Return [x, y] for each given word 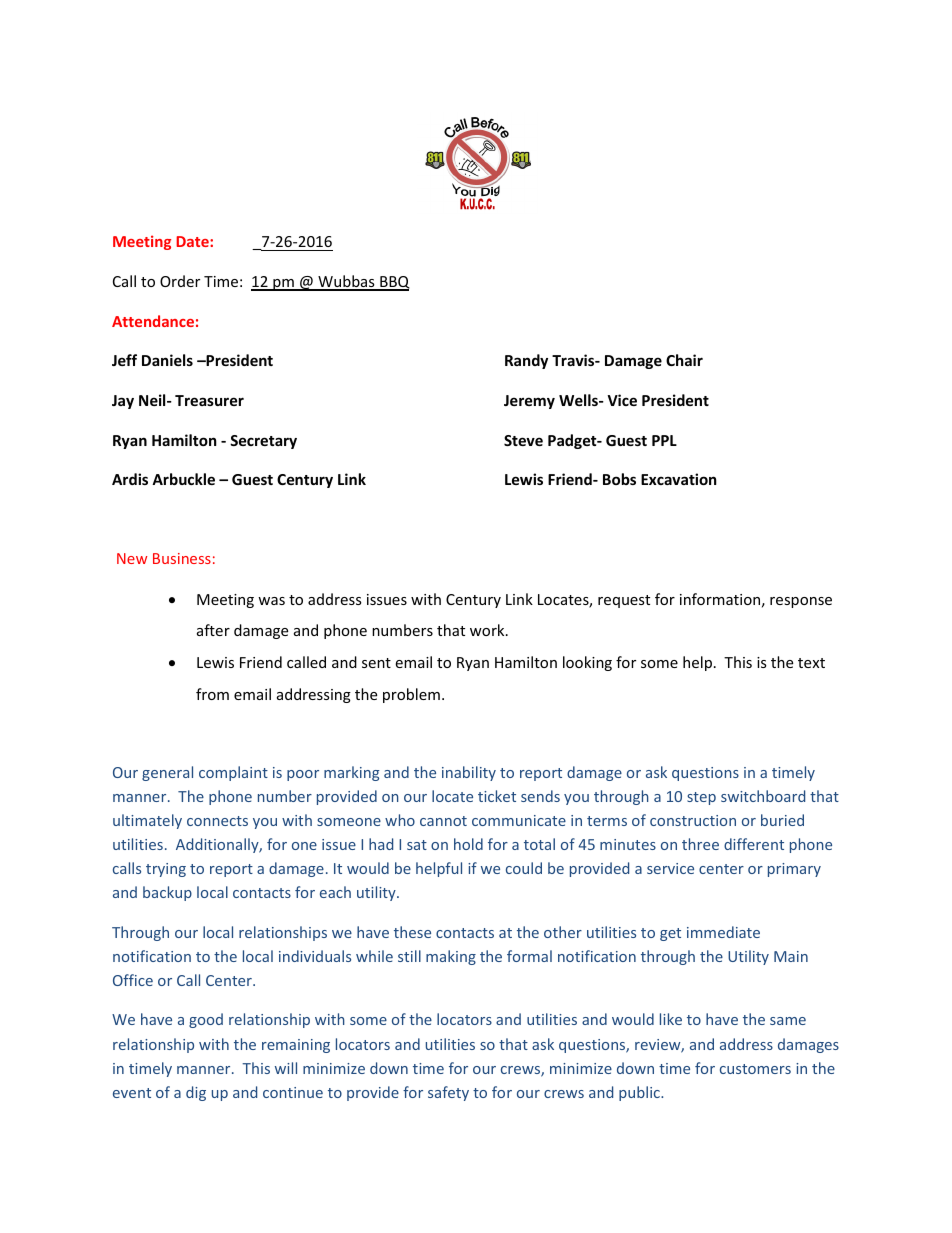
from [212, 694]
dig [196, 1093]
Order [180, 281]
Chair [684, 360]
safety [448, 1093]
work [488, 630]
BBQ [394, 283]
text [811, 663]
